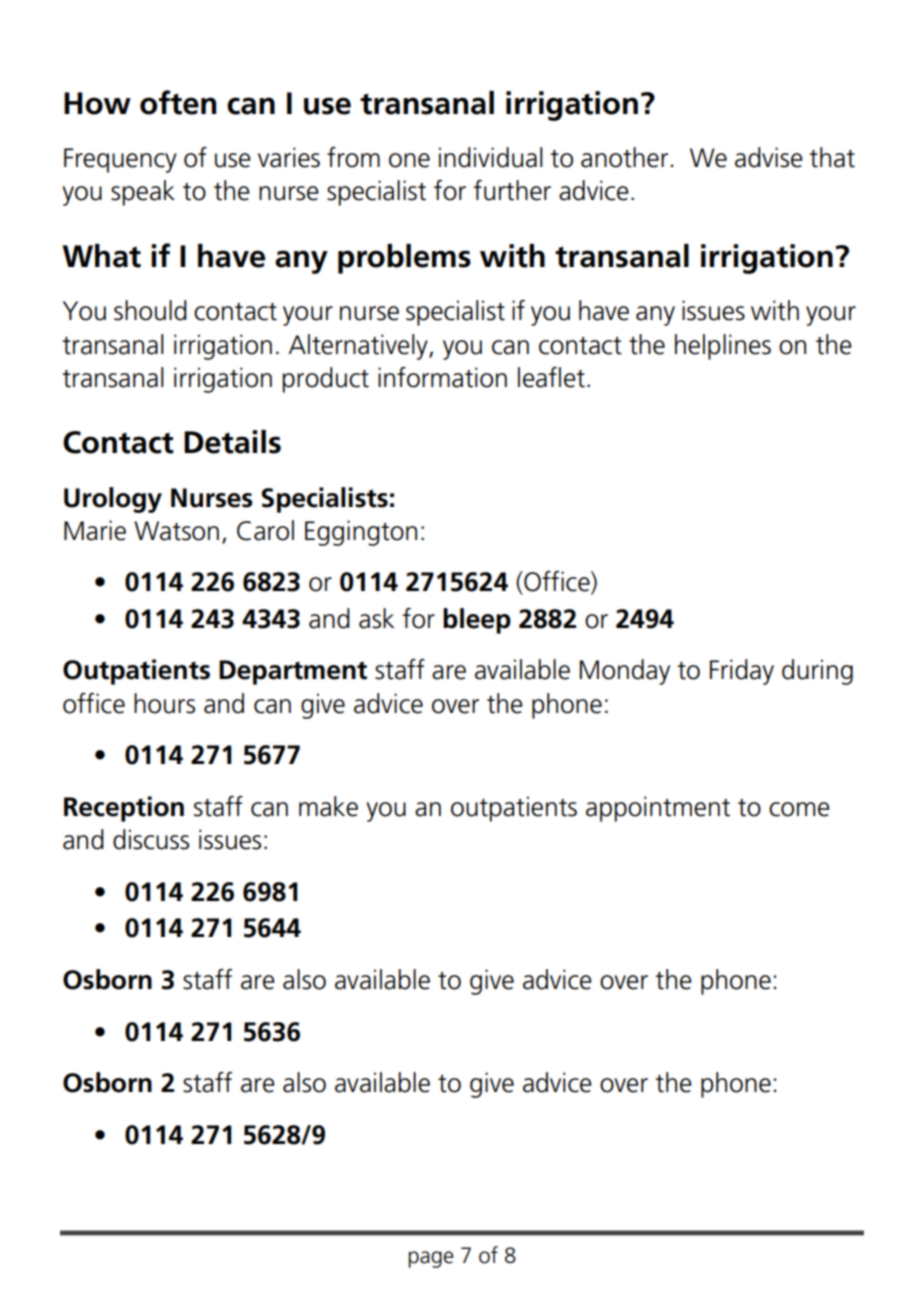 This document has height=1311, width=924. What do you see at coordinates (164, 703) in the document?
I see `hours` at bounding box center [164, 703].
